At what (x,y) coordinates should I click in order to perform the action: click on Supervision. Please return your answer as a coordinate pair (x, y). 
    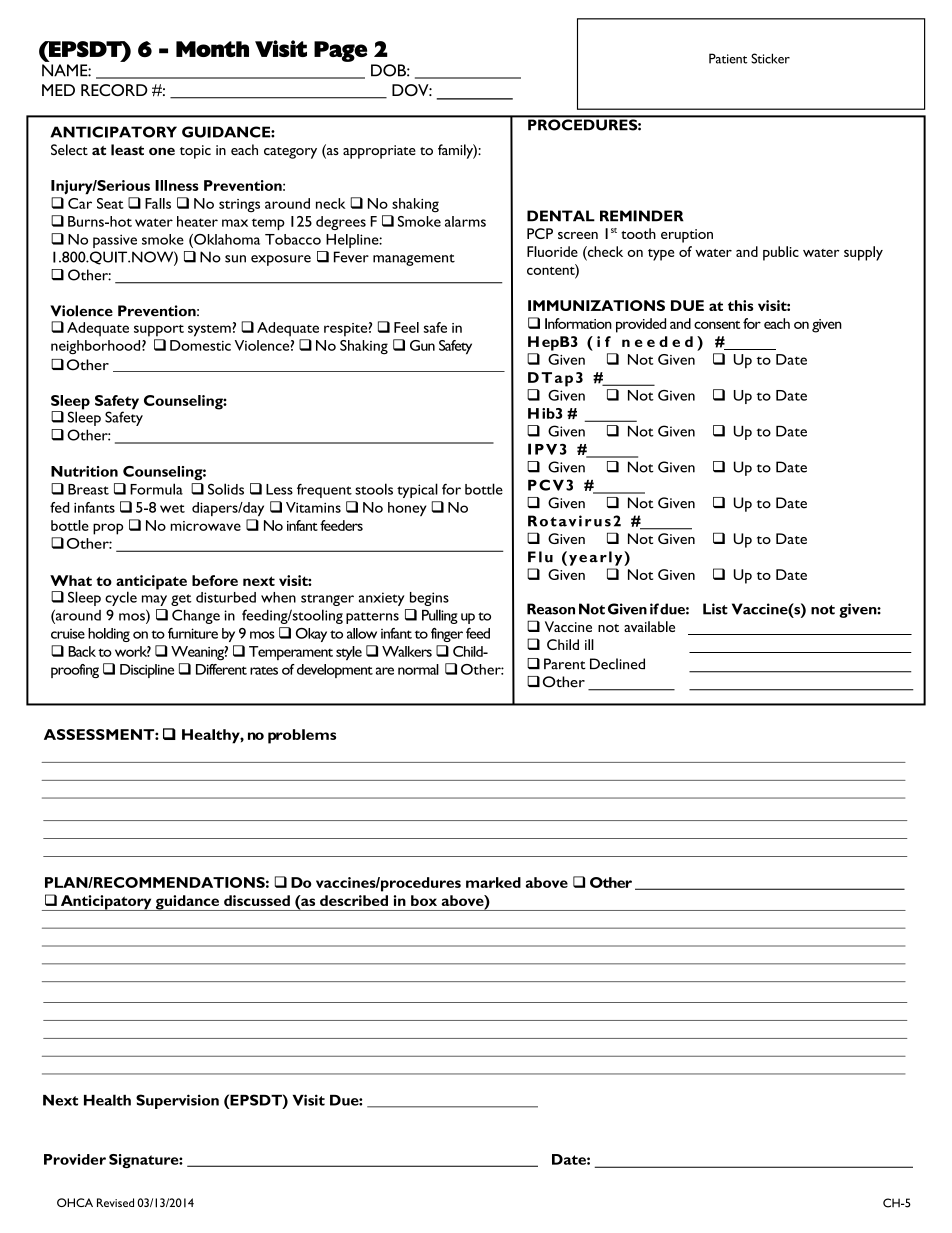
    Looking at the image, I should click on (177, 1101).
